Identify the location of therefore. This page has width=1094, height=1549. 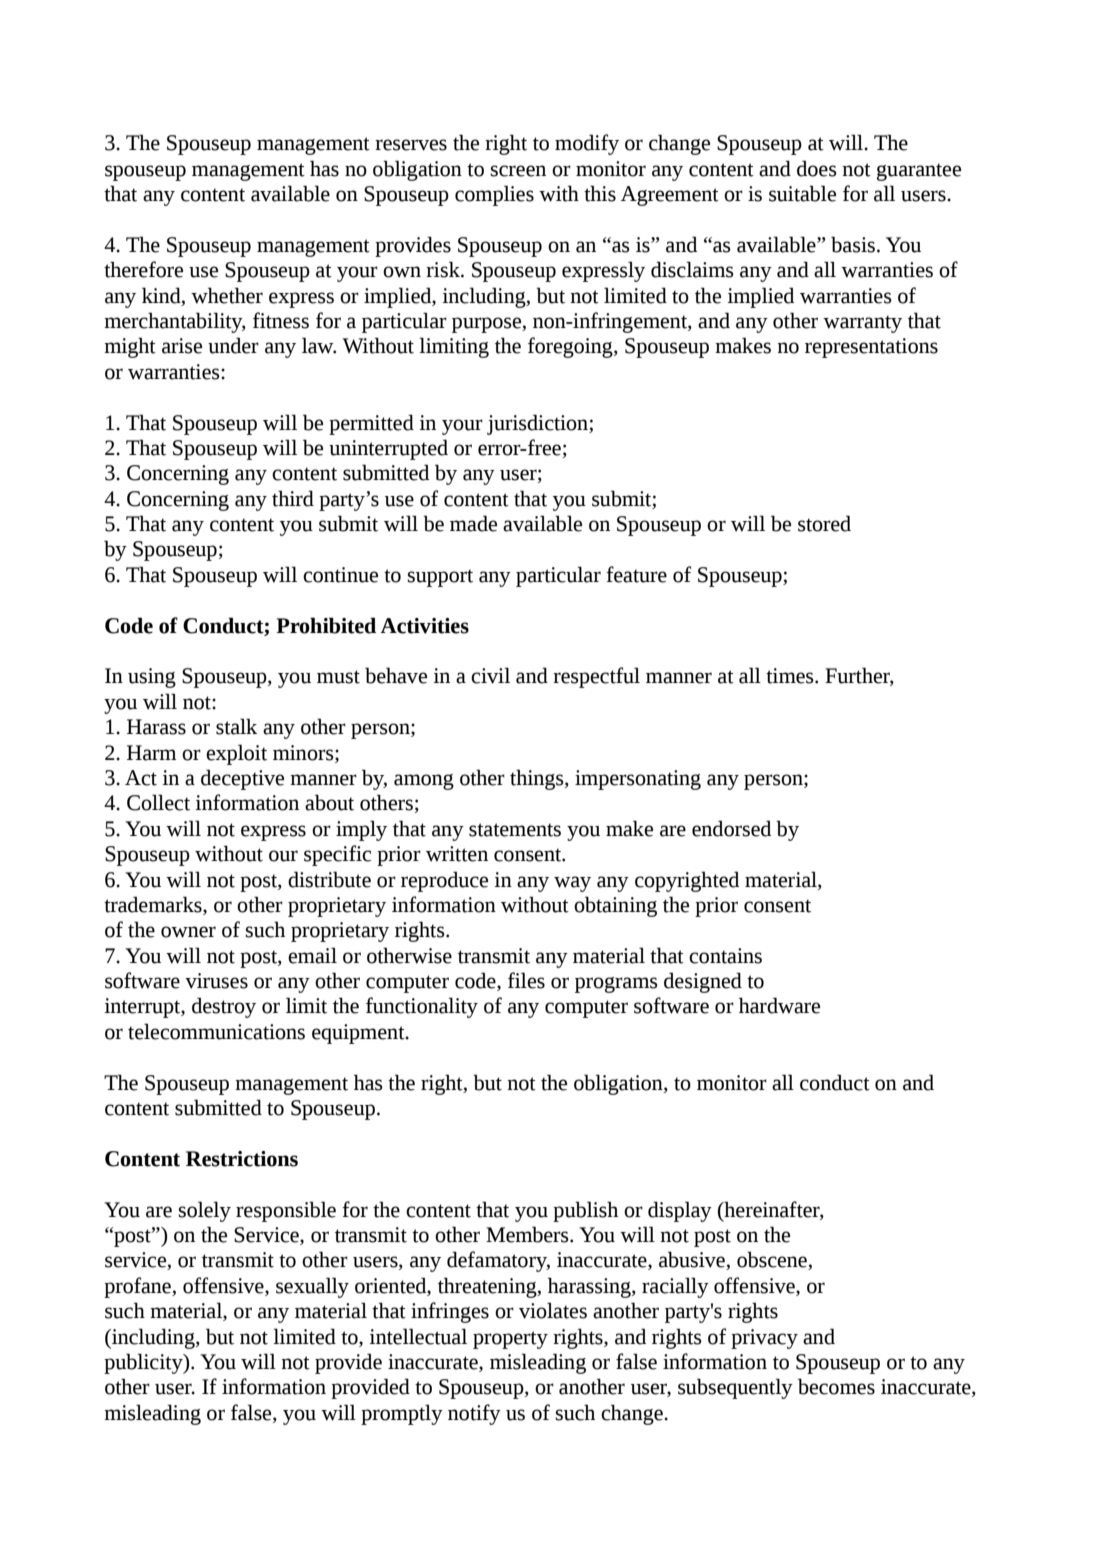
(143, 269).
